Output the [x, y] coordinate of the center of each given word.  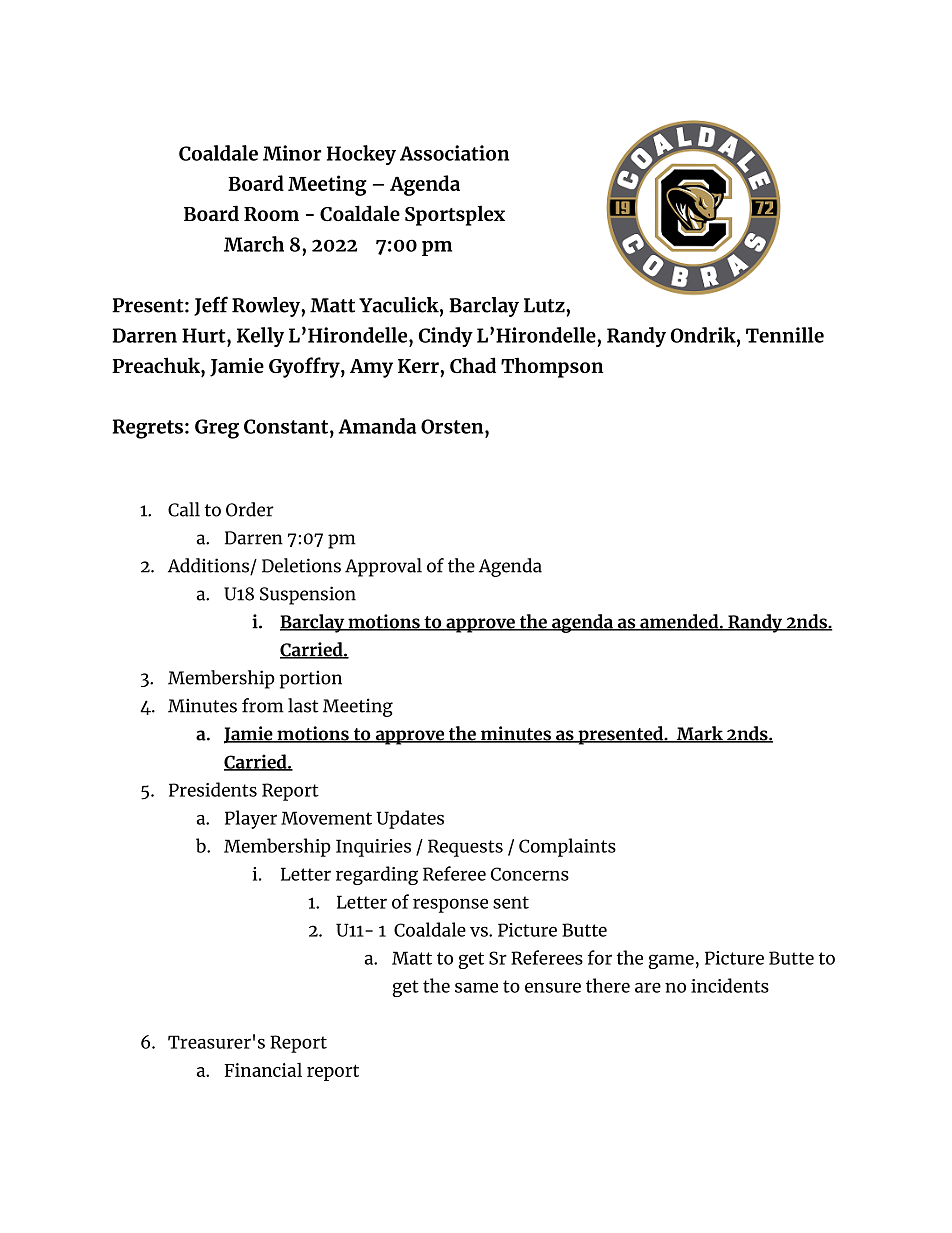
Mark [699, 734]
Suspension [308, 595]
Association [454, 153]
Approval [383, 567]
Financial [263, 1069]
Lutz [545, 305]
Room [271, 214]
